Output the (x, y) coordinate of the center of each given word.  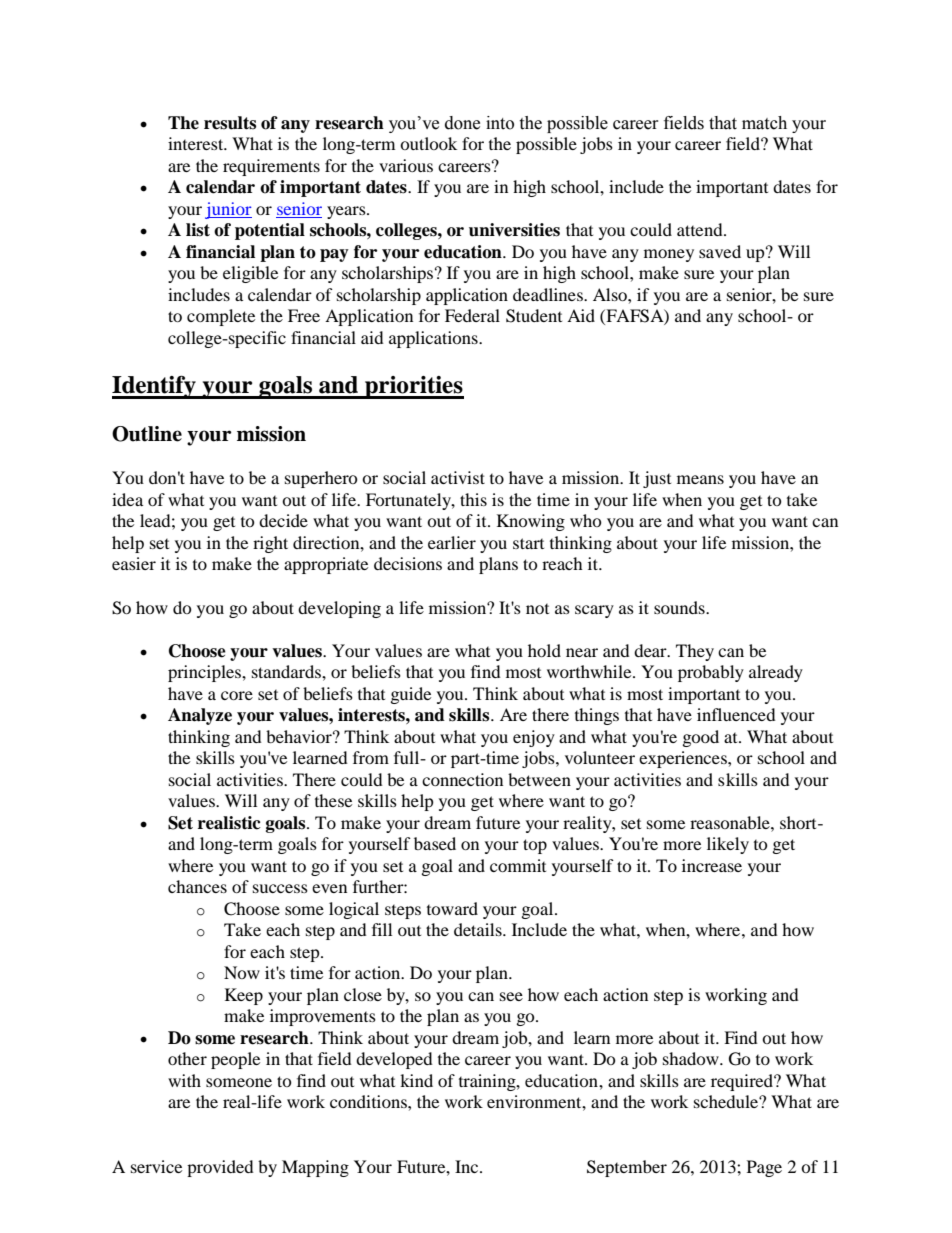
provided (220, 1168)
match (764, 123)
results (230, 123)
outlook (428, 143)
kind (416, 1080)
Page (764, 1168)
